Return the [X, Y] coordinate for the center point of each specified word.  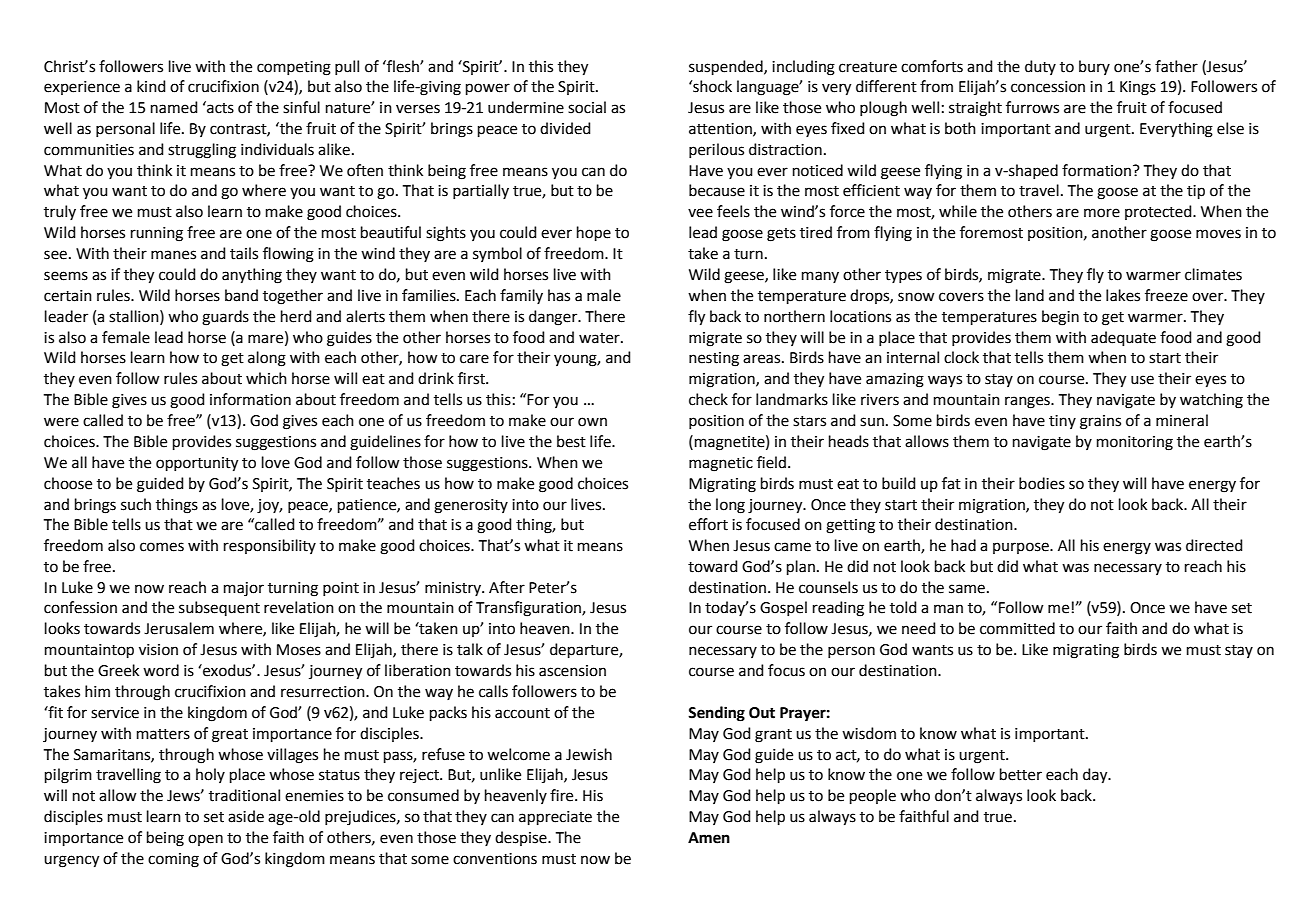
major [244, 589]
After [507, 587]
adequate [1123, 338]
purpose [1022, 548]
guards [225, 318]
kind [151, 86]
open [205, 840]
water [600, 338]
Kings [1138, 88]
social [587, 107]
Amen [709, 838]
